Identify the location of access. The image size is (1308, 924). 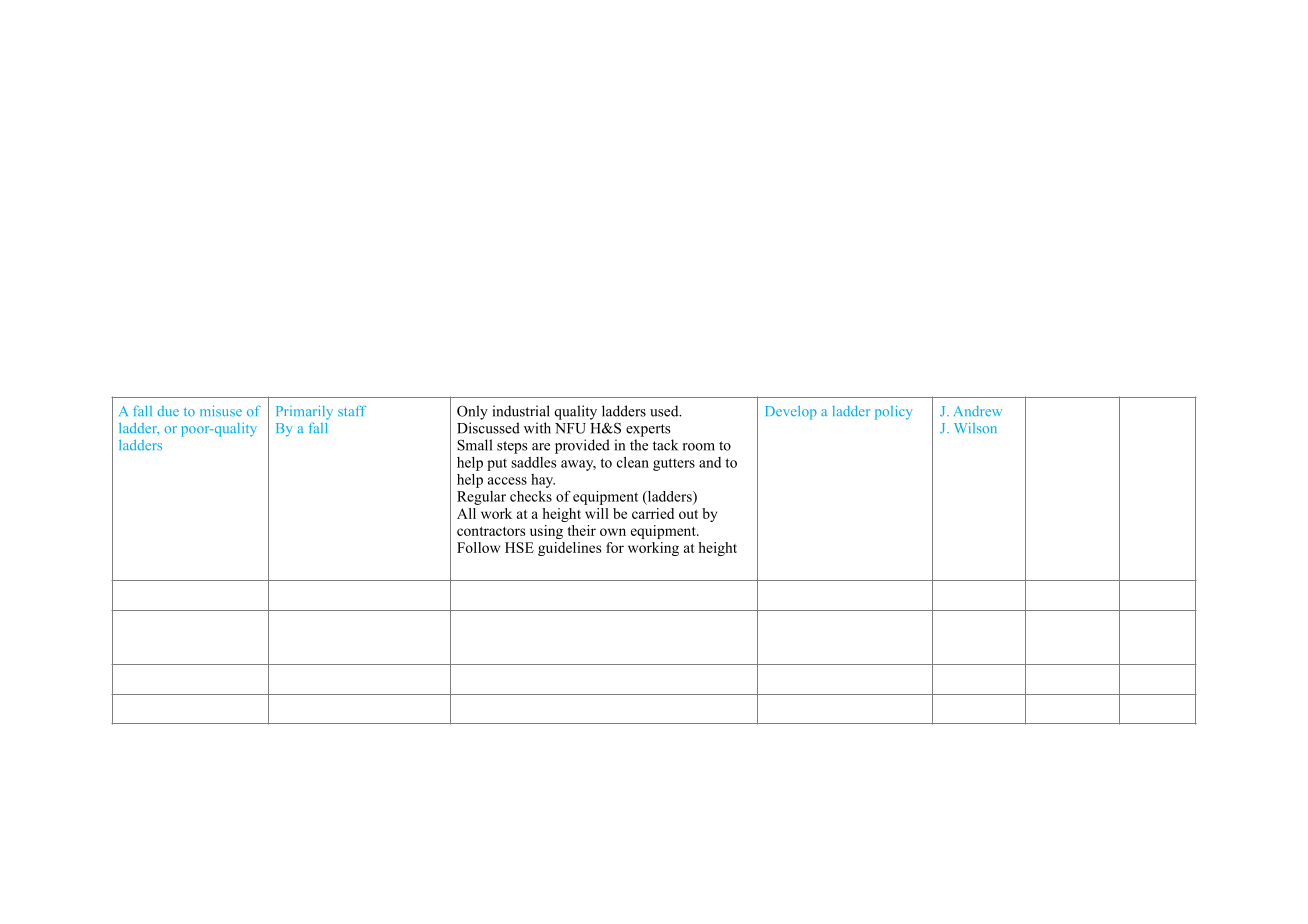
(507, 481).
